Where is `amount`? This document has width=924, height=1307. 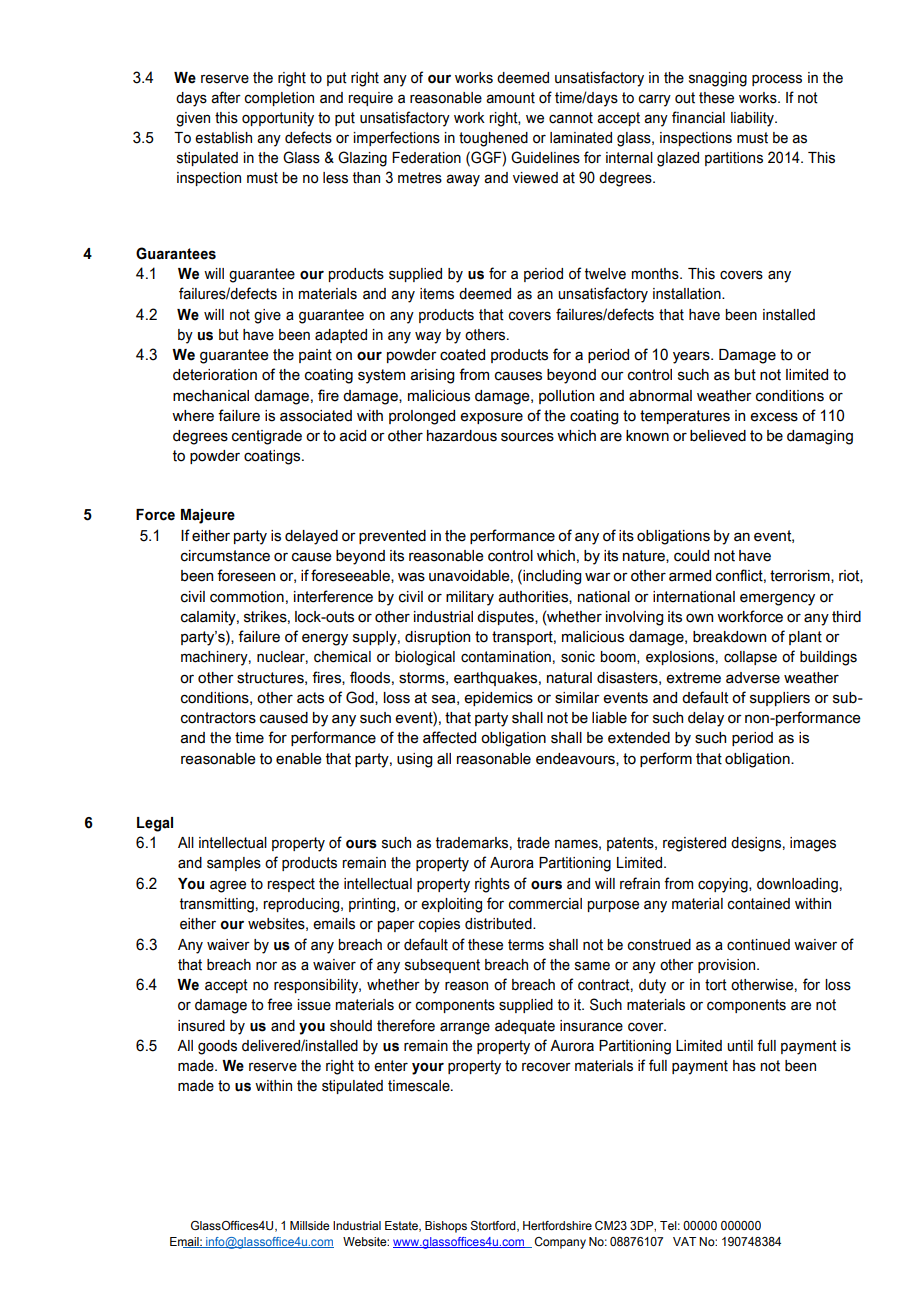
amount is located at coordinates (510, 98).
